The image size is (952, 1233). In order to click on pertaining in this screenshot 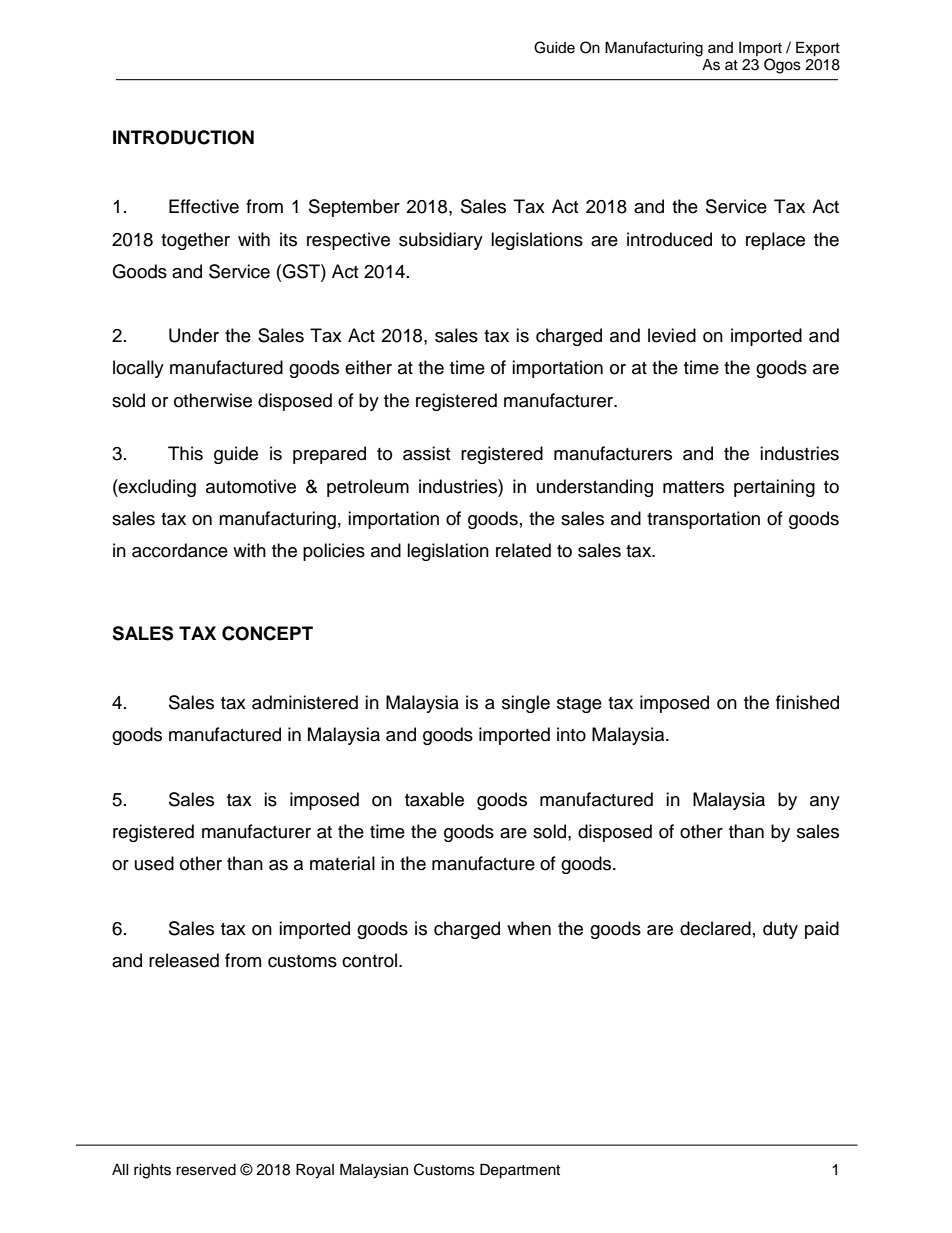, I will do `click(774, 488)`.
